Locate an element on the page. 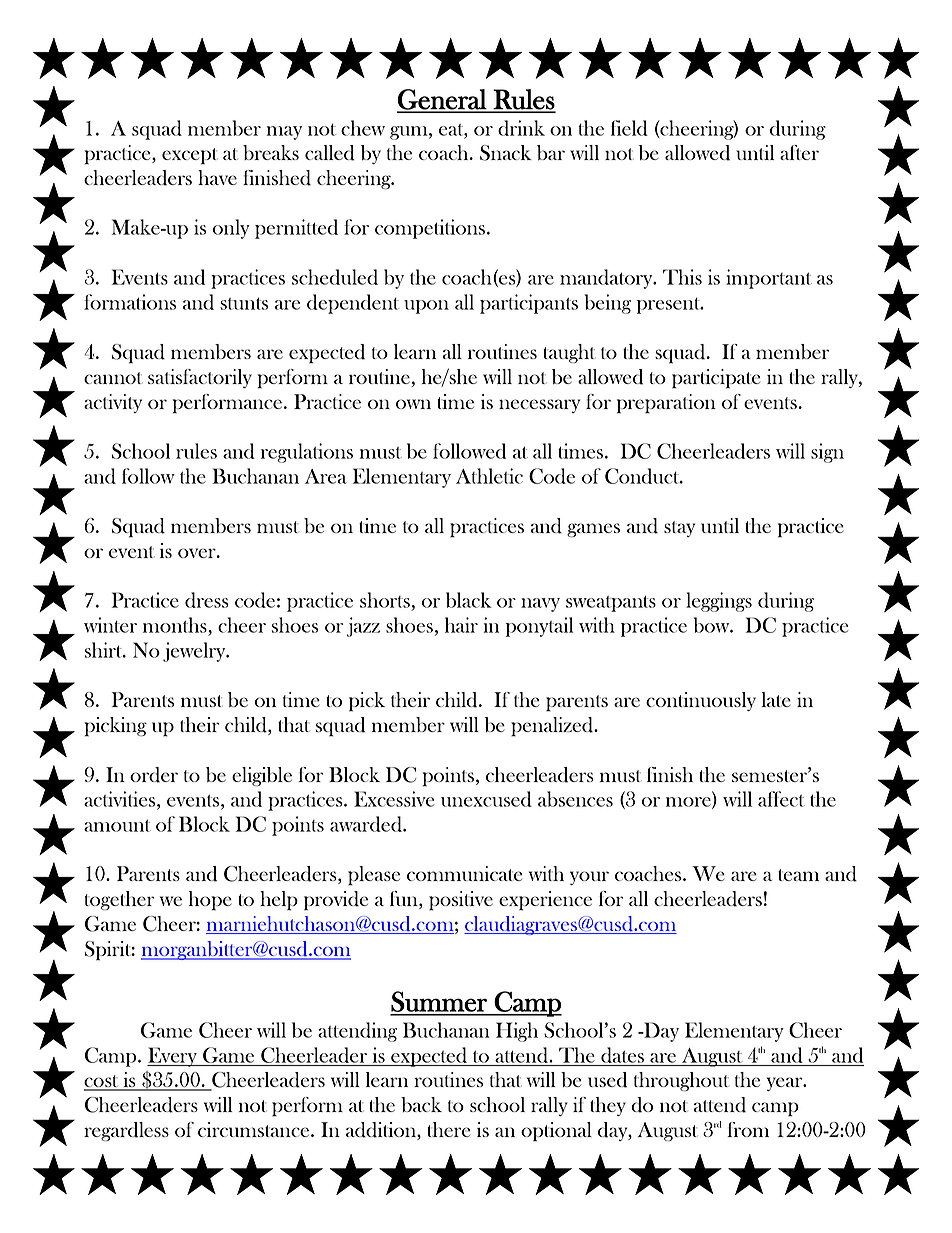 The width and height of the image is (952, 1233). dress is located at coordinates (207, 600).
